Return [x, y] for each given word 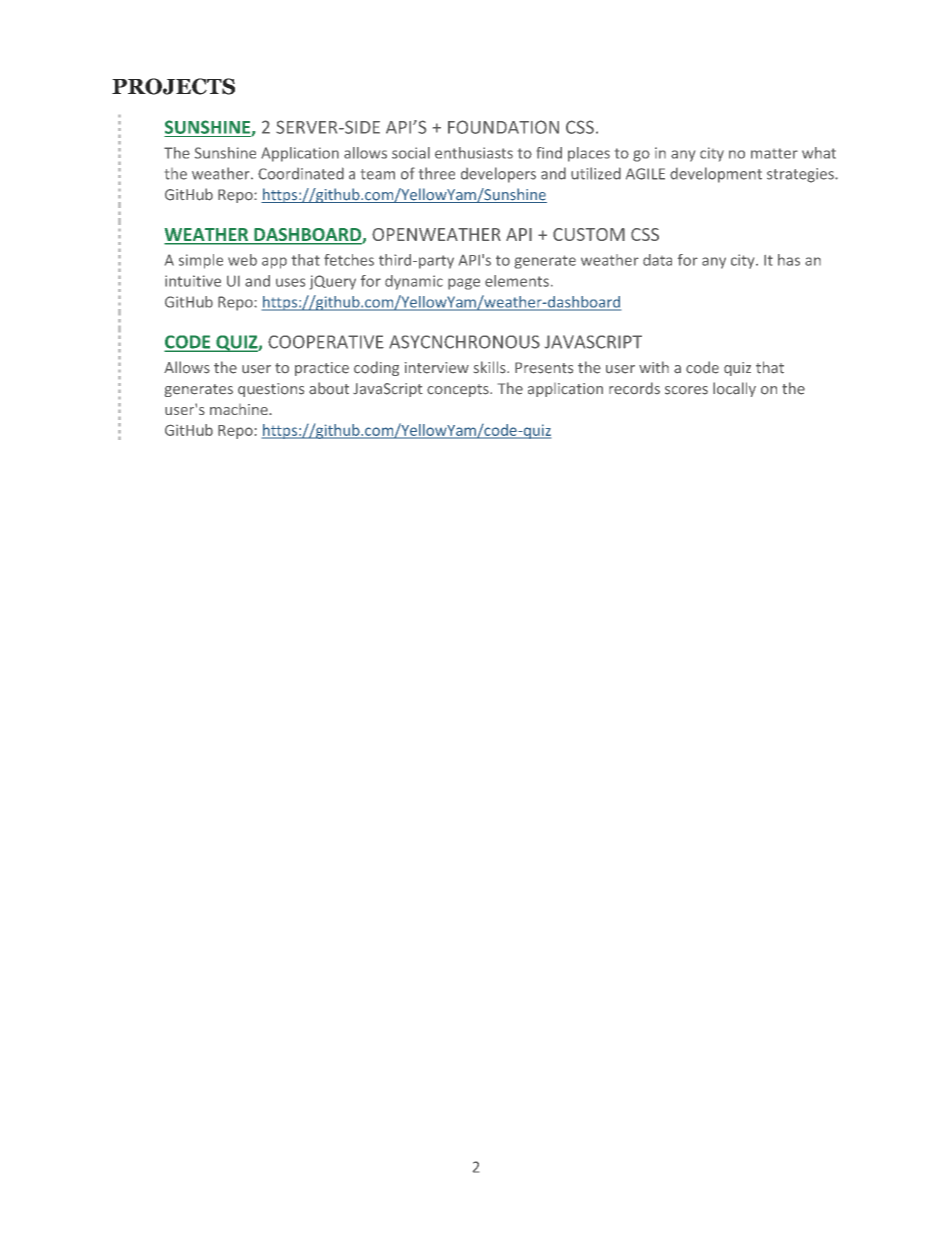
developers [498, 175]
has [789, 260]
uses [290, 282]
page [464, 284]
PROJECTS [173, 86]
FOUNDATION [503, 127]
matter [774, 153]
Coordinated [301, 173]
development [716, 175]
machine [240, 409]
